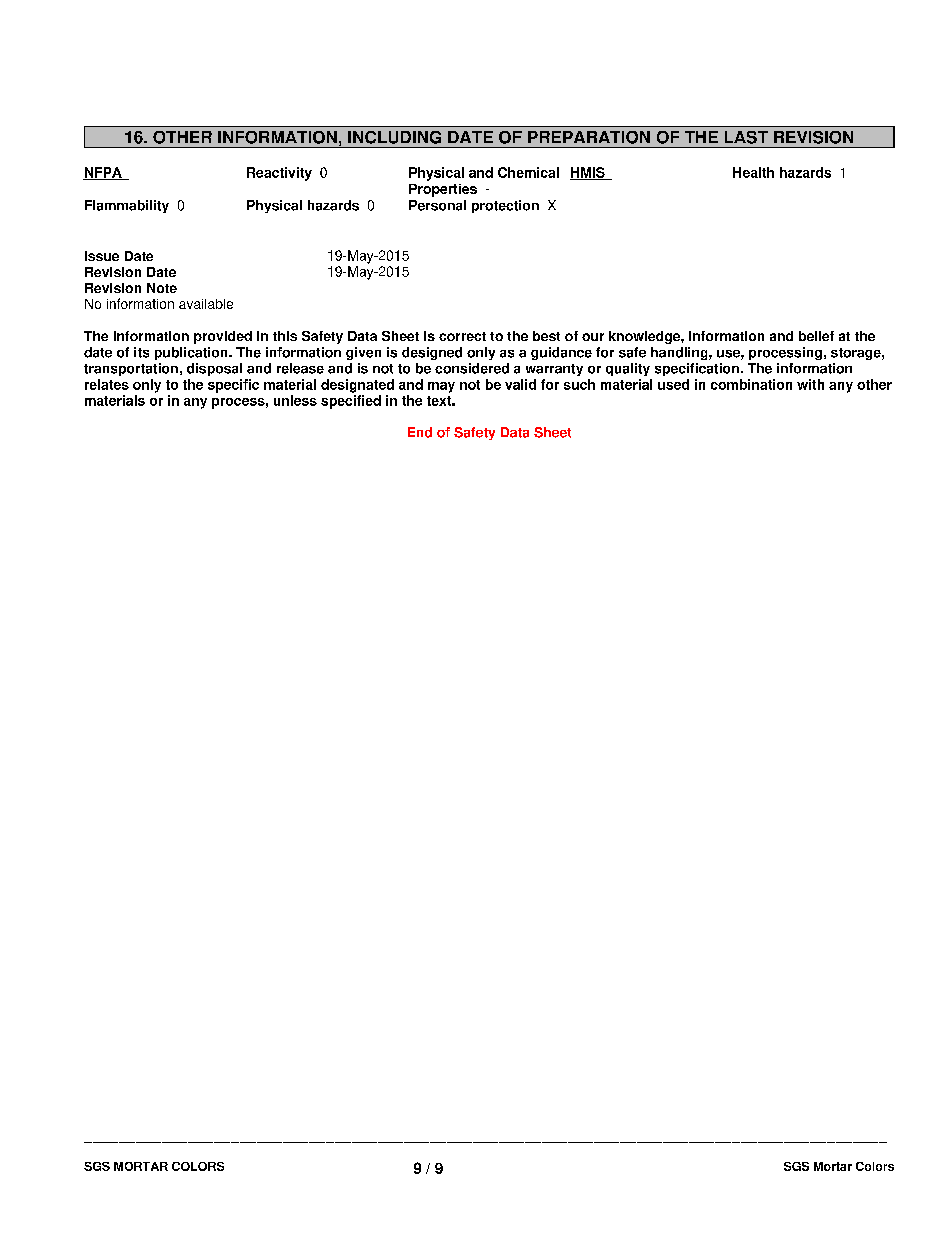 Image resolution: width=952 pixels, height=1233 pixels. Describe the element at coordinates (628, 369) in the screenshot. I see `quality` at that location.
